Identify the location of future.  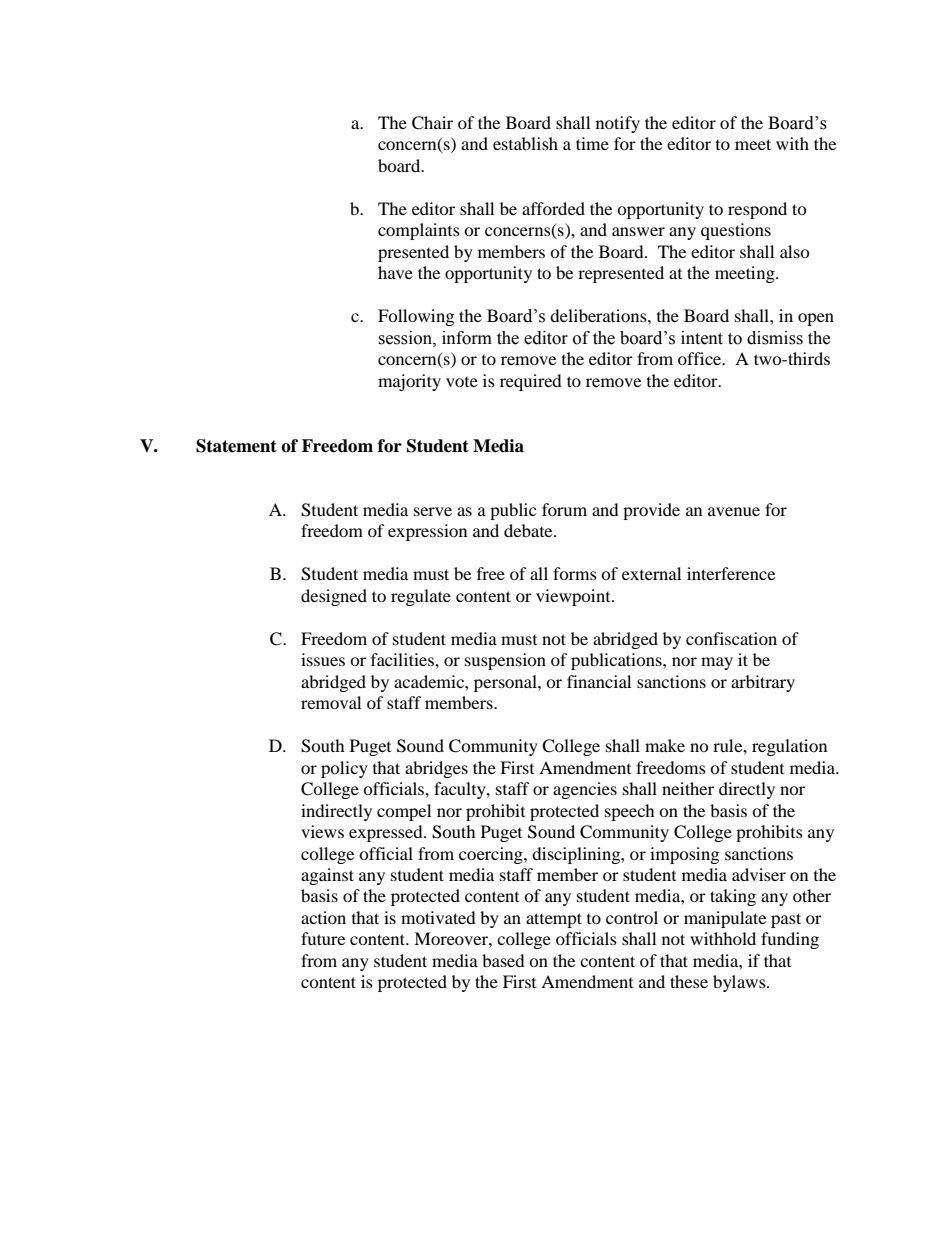
(323, 938).
